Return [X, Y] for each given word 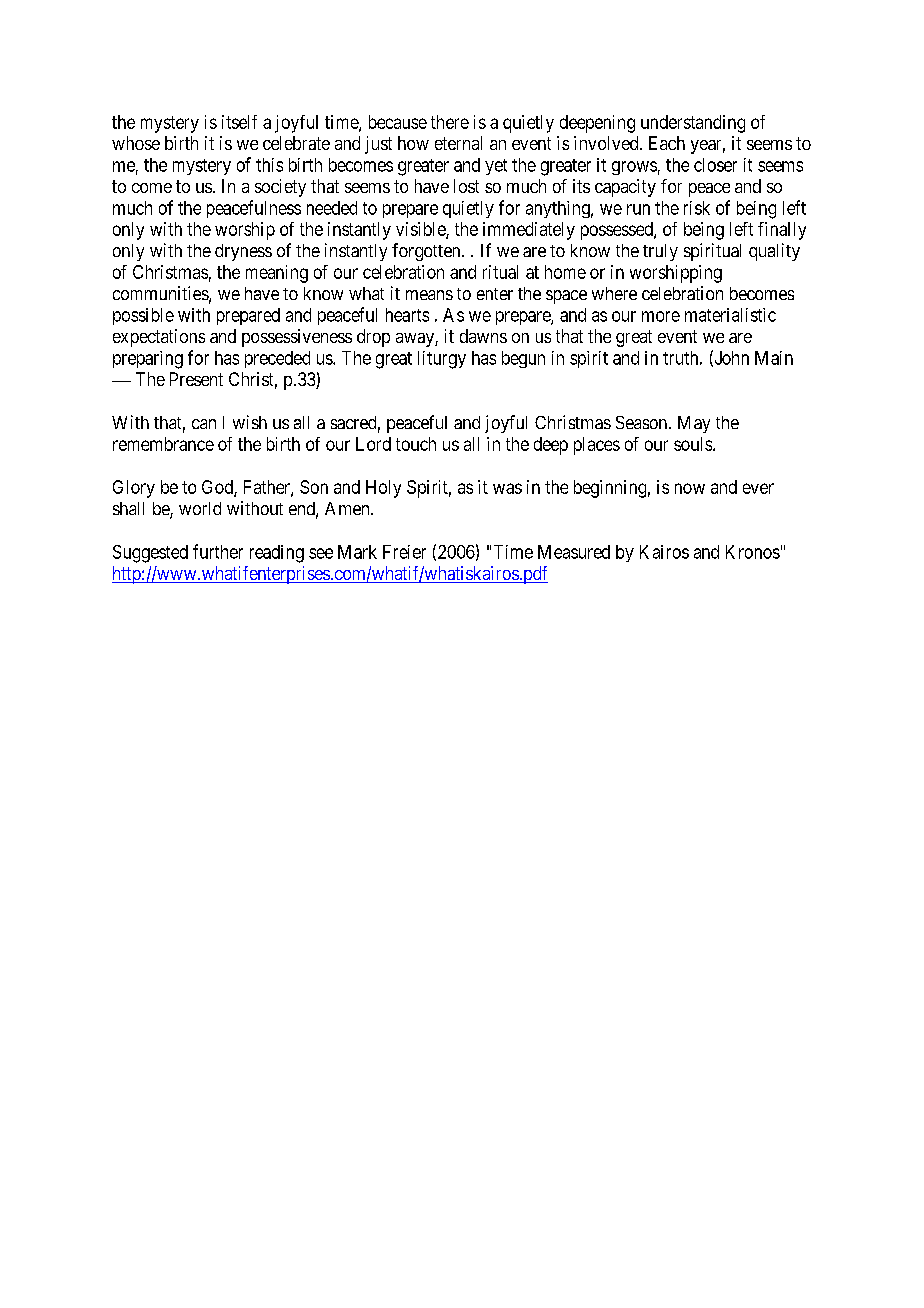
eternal [458, 143]
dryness [243, 252]
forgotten [427, 252]
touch [416, 444]
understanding [693, 124]
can [204, 424]
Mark [357, 552]
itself [239, 122]
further [218, 551]
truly [660, 252]
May [694, 424]
